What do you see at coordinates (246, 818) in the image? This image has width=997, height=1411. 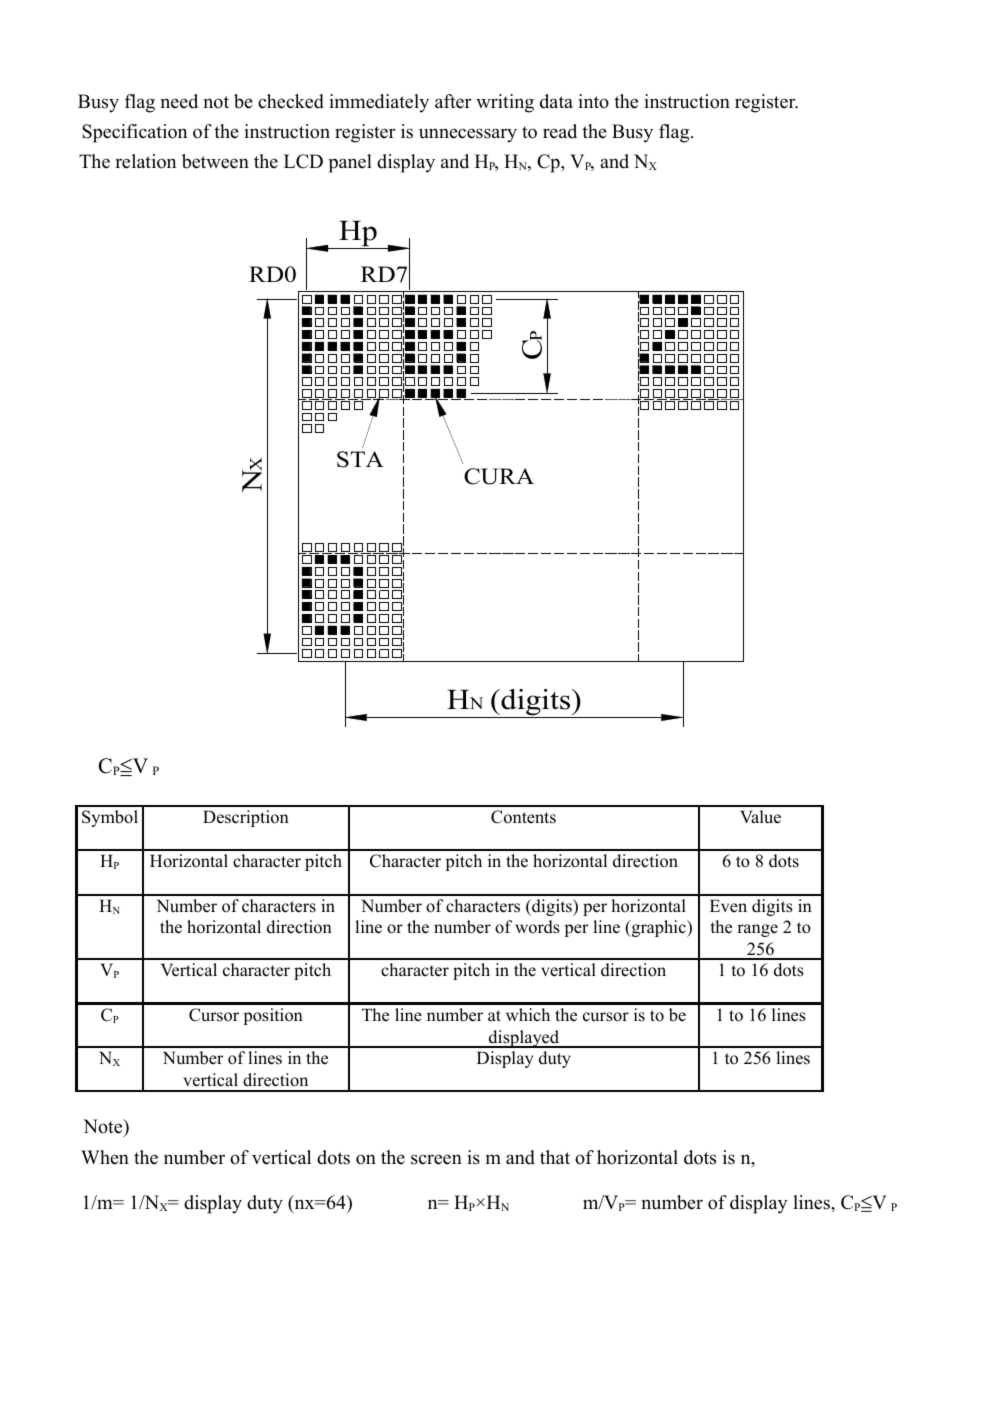 I see `Description` at bounding box center [246, 818].
